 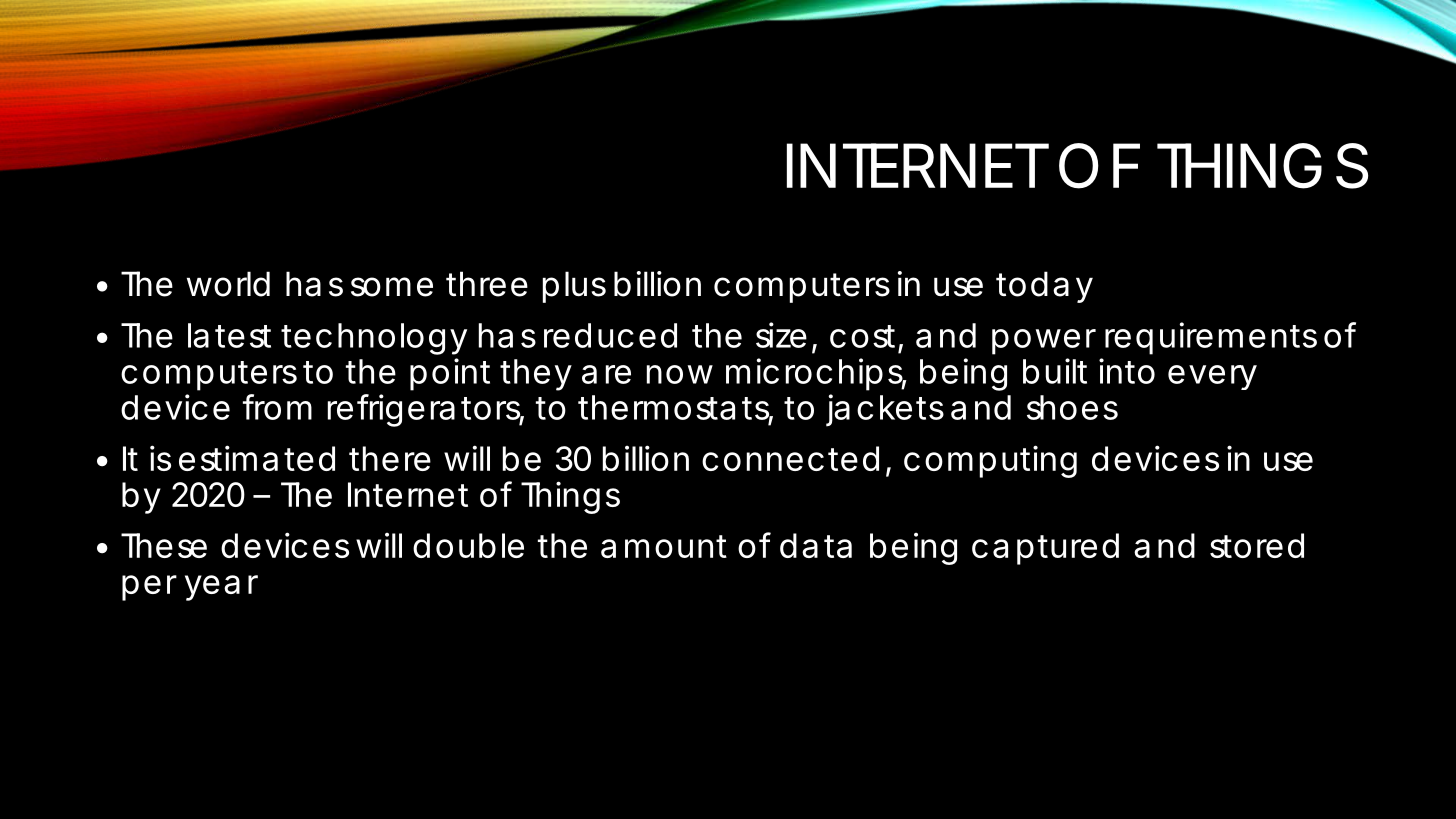 What do you see at coordinates (257, 458) in the screenshot?
I see `estimated` at bounding box center [257, 458].
